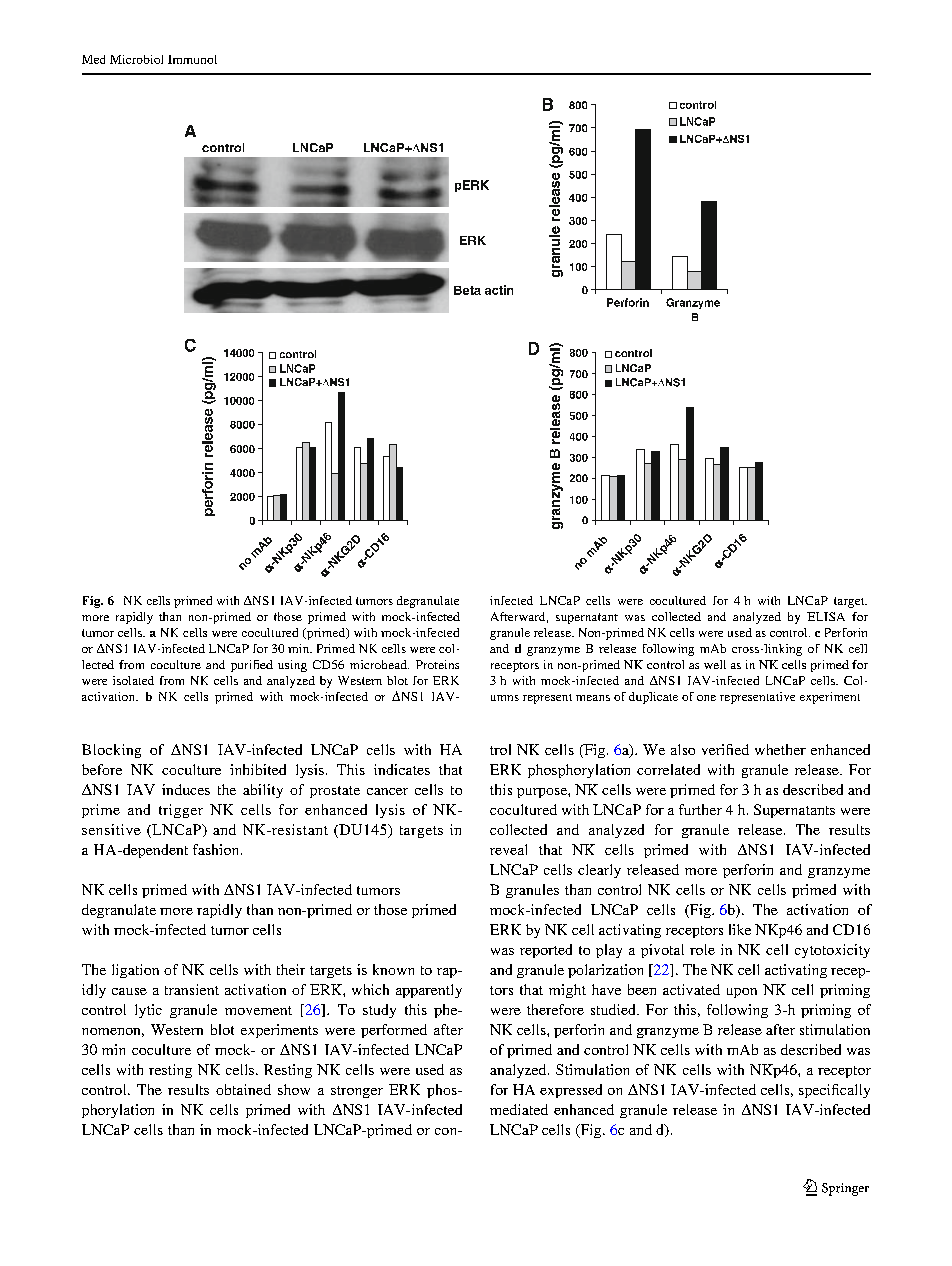 The width and height of the document is (952, 1266). I want to click on mediated, so click(519, 1109).
